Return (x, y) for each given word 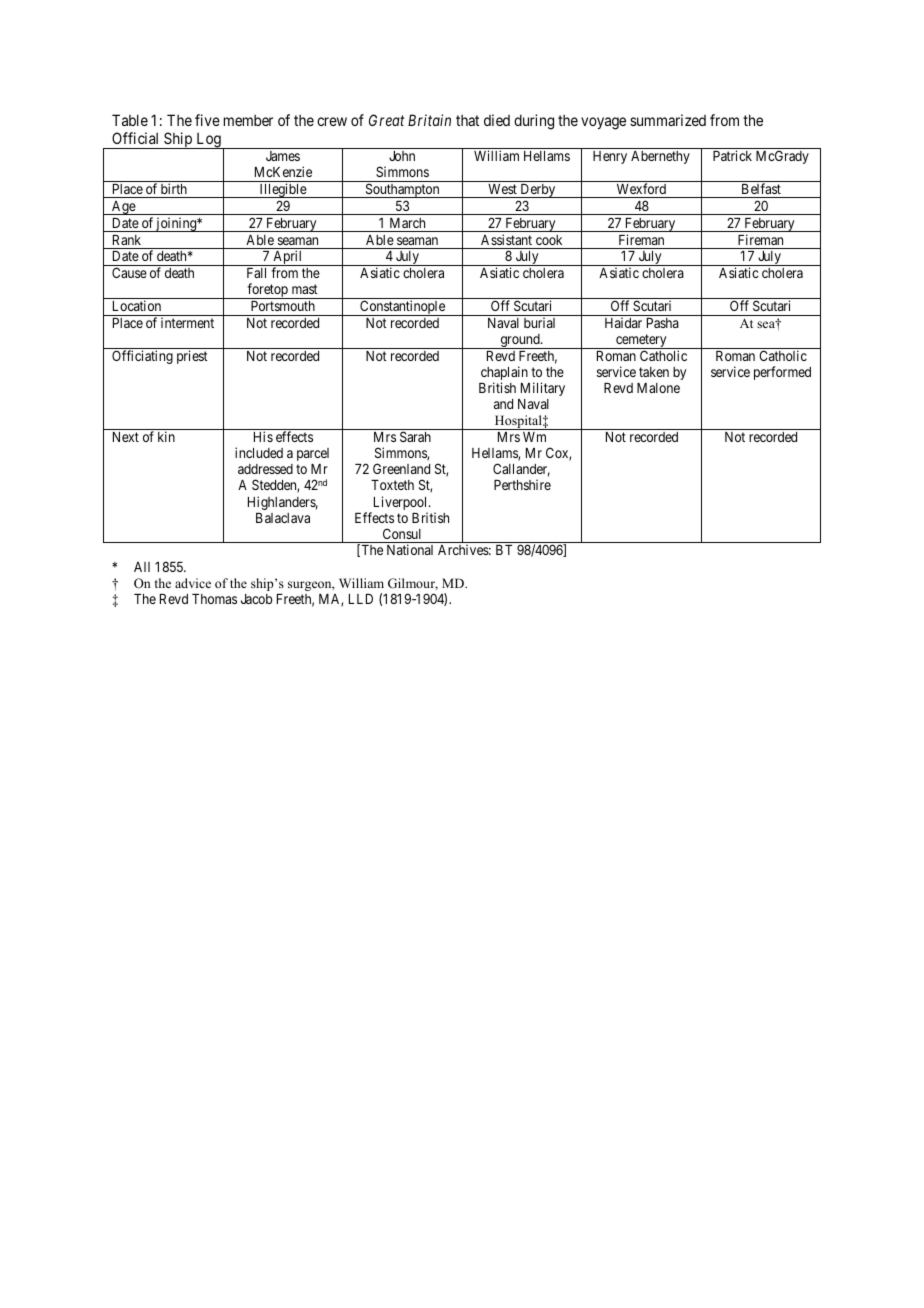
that (467, 120)
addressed (265, 469)
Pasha (663, 323)
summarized (668, 120)
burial (539, 322)
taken (654, 372)
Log (208, 141)
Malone (658, 388)
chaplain (504, 374)
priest (192, 357)
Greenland (401, 468)
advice (193, 583)
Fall (256, 273)
